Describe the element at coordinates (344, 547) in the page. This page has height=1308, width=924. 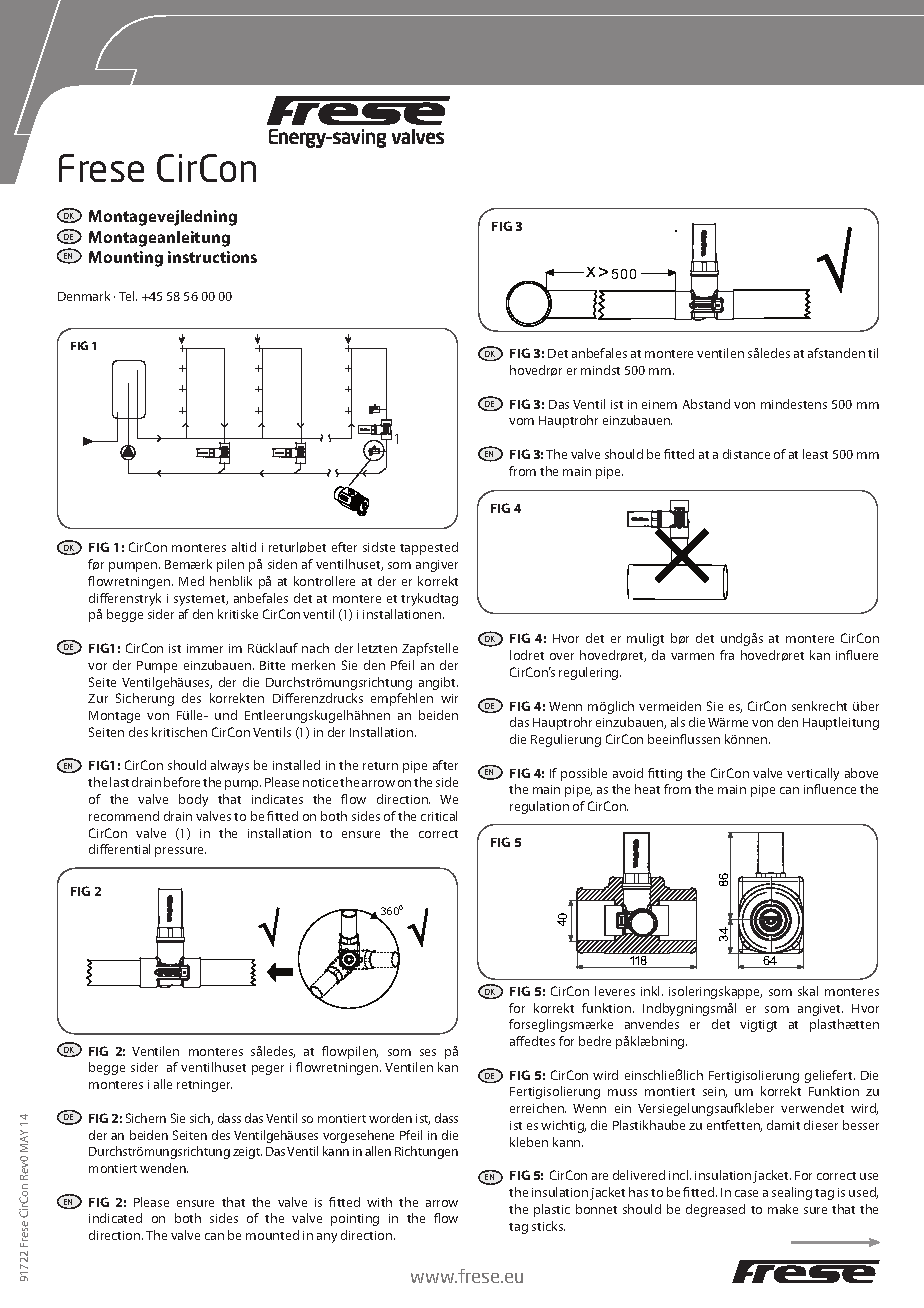
I see `efter` at that location.
